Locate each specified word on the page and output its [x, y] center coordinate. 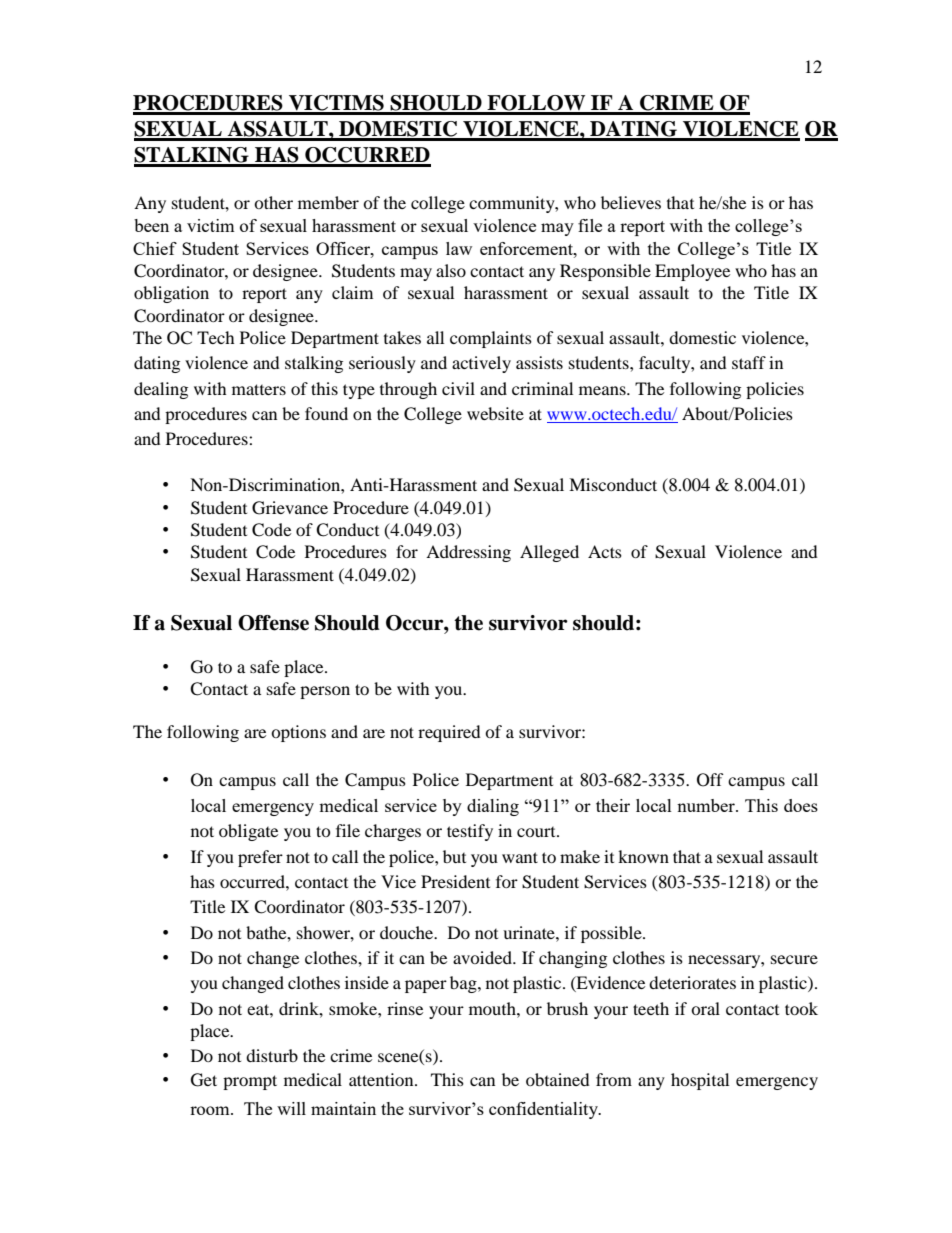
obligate [248, 832]
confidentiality [544, 1110]
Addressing [468, 553]
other [273, 202]
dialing [493, 807]
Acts [605, 551]
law [459, 248]
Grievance [290, 508]
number [707, 805]
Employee [692, 272]
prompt [250, 1082]
